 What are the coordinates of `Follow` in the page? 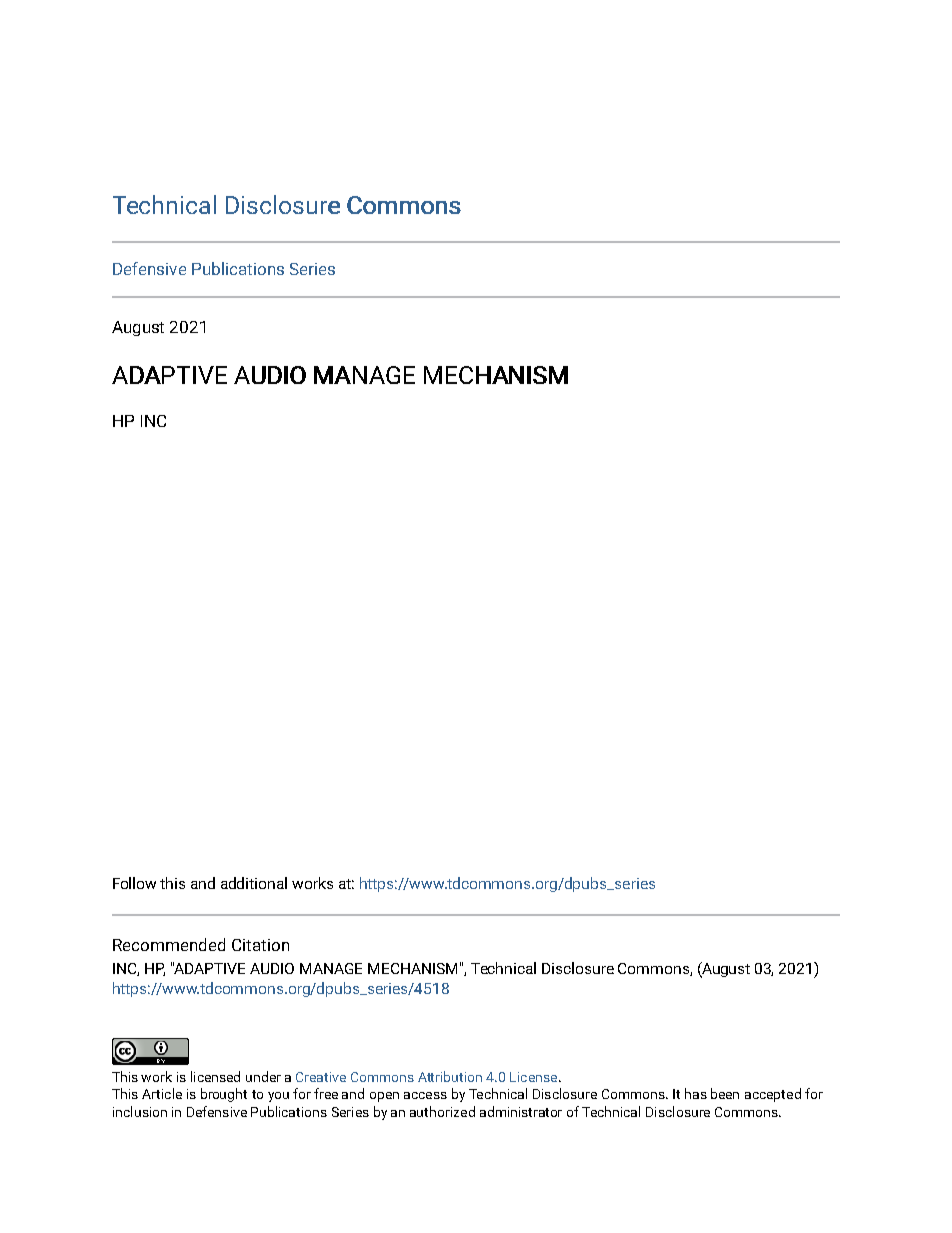 It's located at (134, 883).
